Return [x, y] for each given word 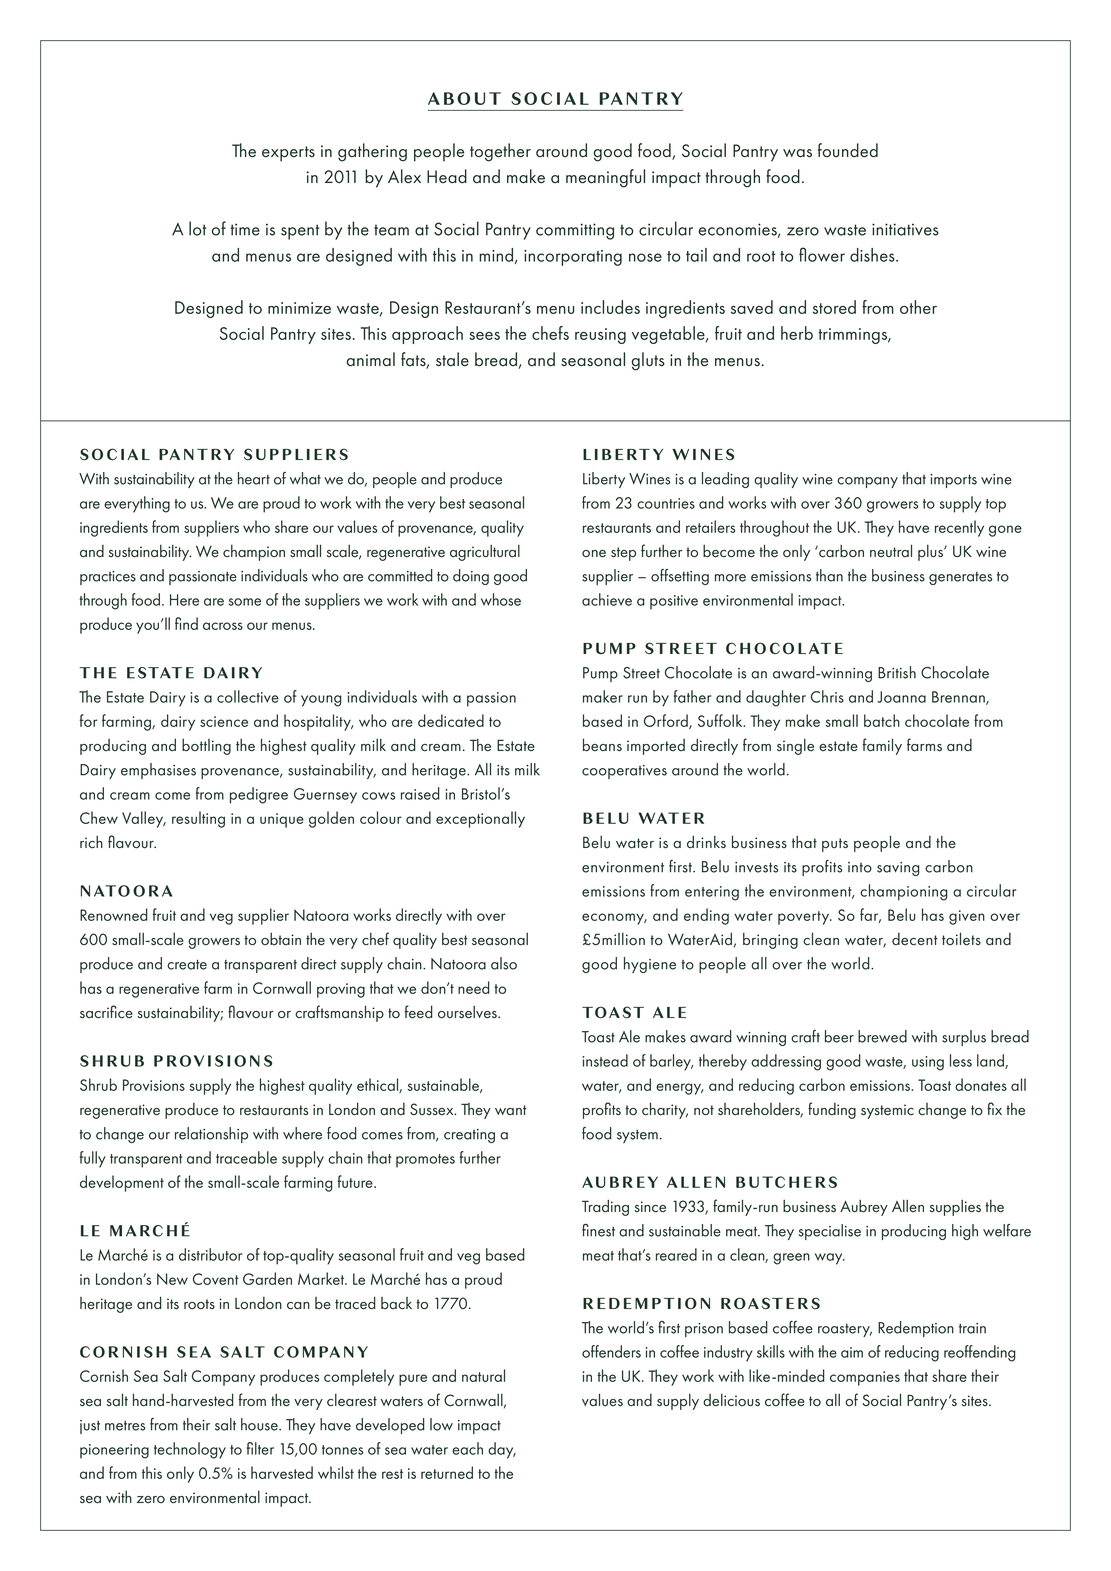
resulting [198, 819]
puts [835, 845]
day [502, 1450]
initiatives [905, 229]
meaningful [605, 178]
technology [190, 1450]
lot [197, 228]
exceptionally [480, 819]
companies [865, 1378]
